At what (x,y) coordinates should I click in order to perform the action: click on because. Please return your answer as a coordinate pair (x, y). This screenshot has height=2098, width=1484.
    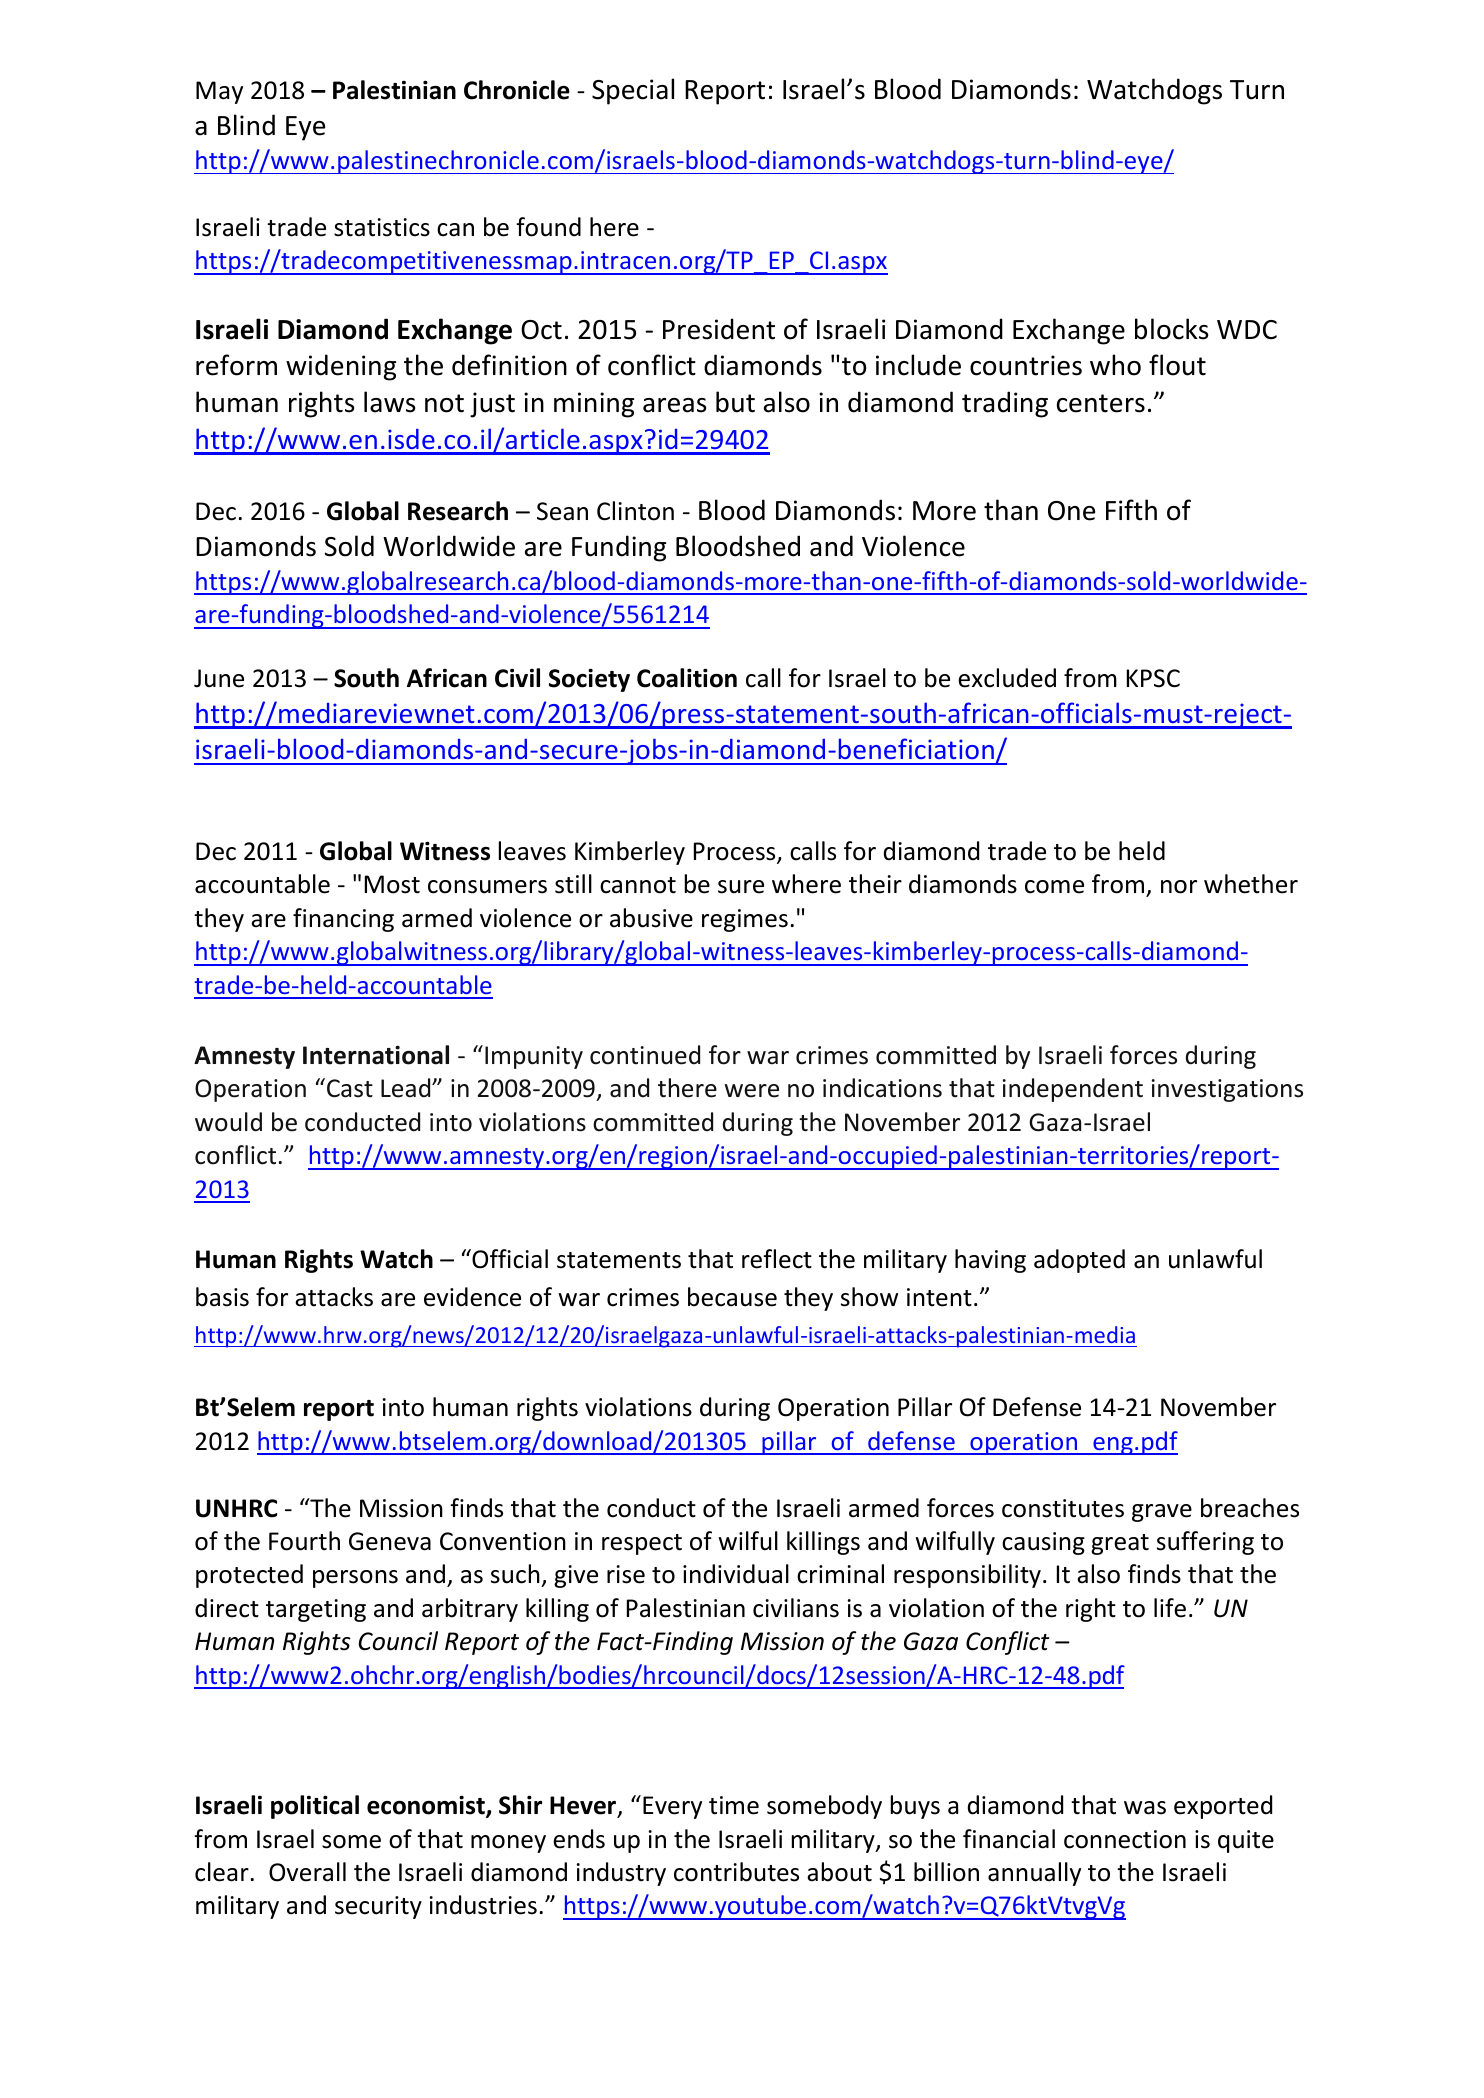
    Looking at the image, I should click on (732, 1297).
